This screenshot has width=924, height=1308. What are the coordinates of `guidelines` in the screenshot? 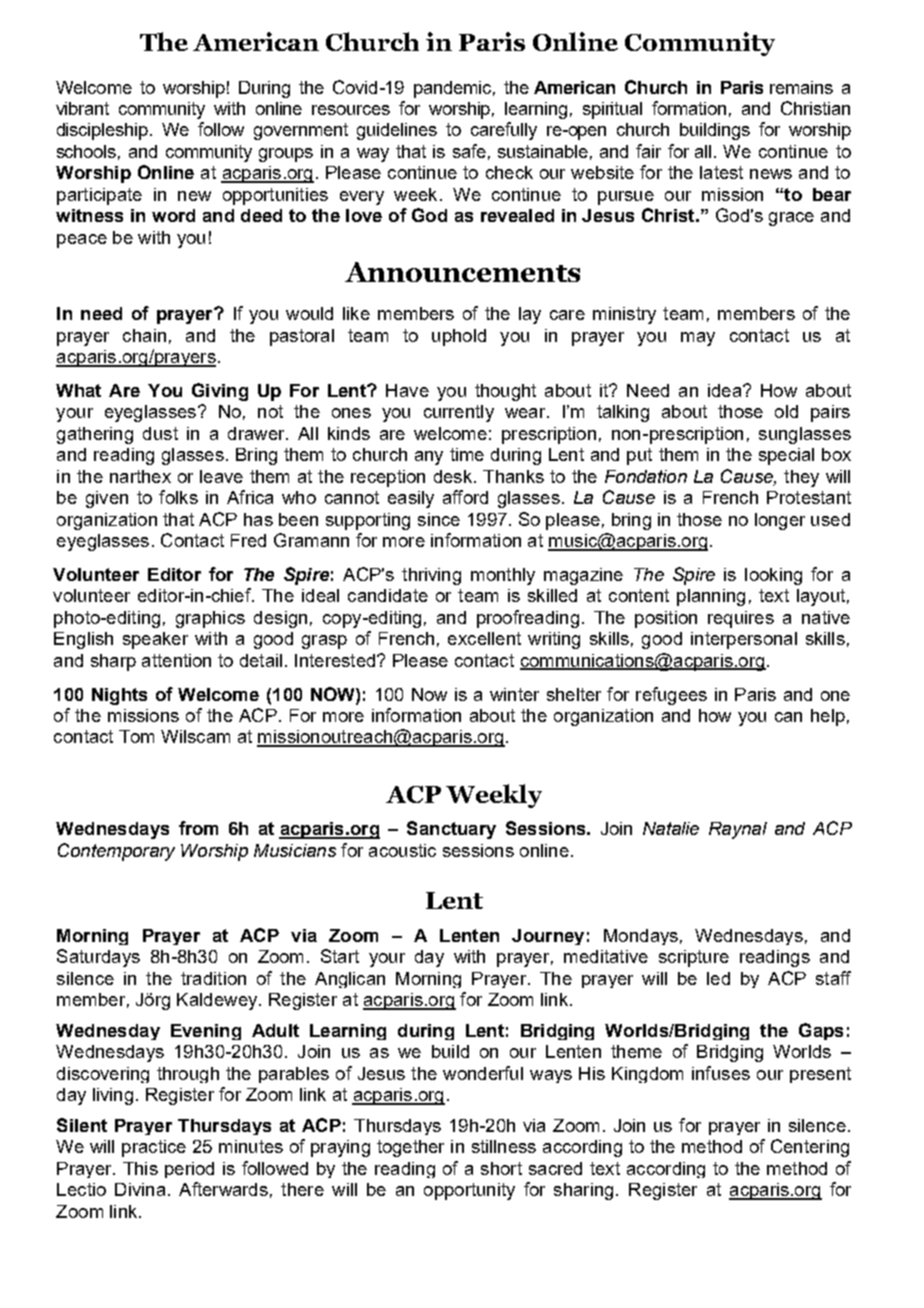 It's located at (397, 131).
